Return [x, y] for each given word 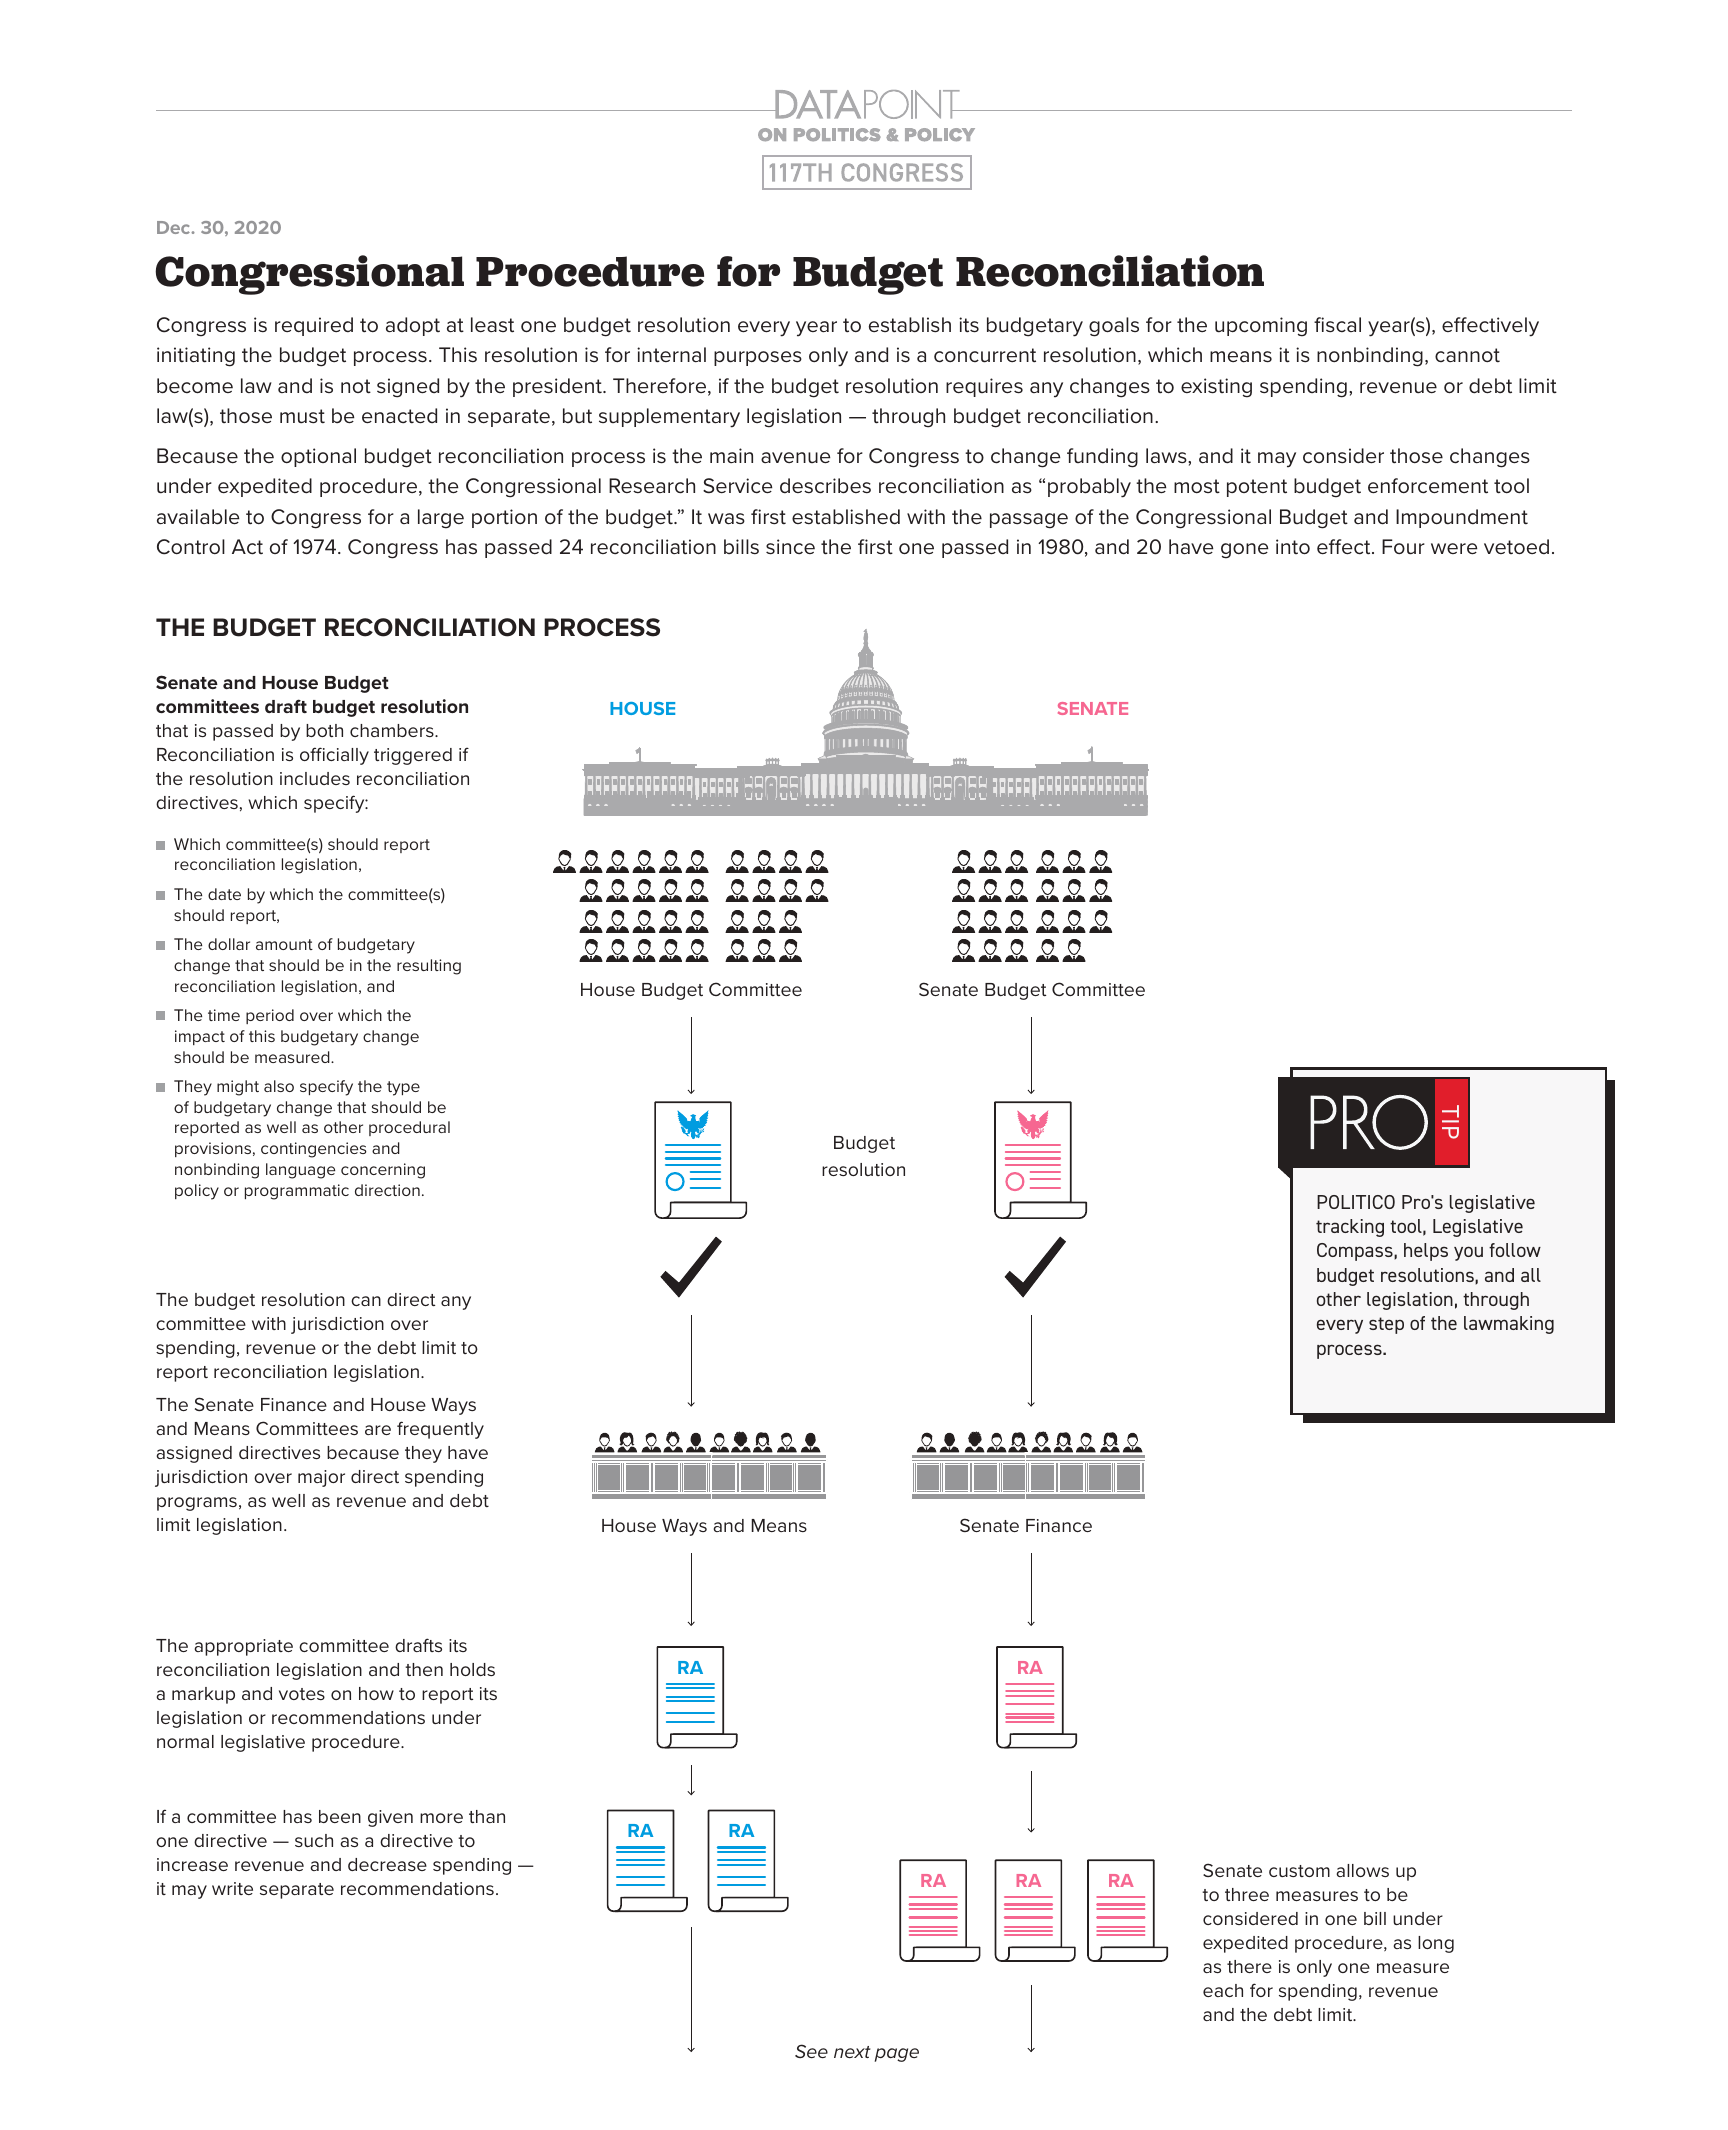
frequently [440, 1430]
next [852, 2052]
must [302, 416]
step [1386, 1325]
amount [284, 944]
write [232, 1888]
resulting [429, 967]
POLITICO [1356, 1202]
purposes [758, 358]
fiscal [1337, 325]
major [321, 1478]
